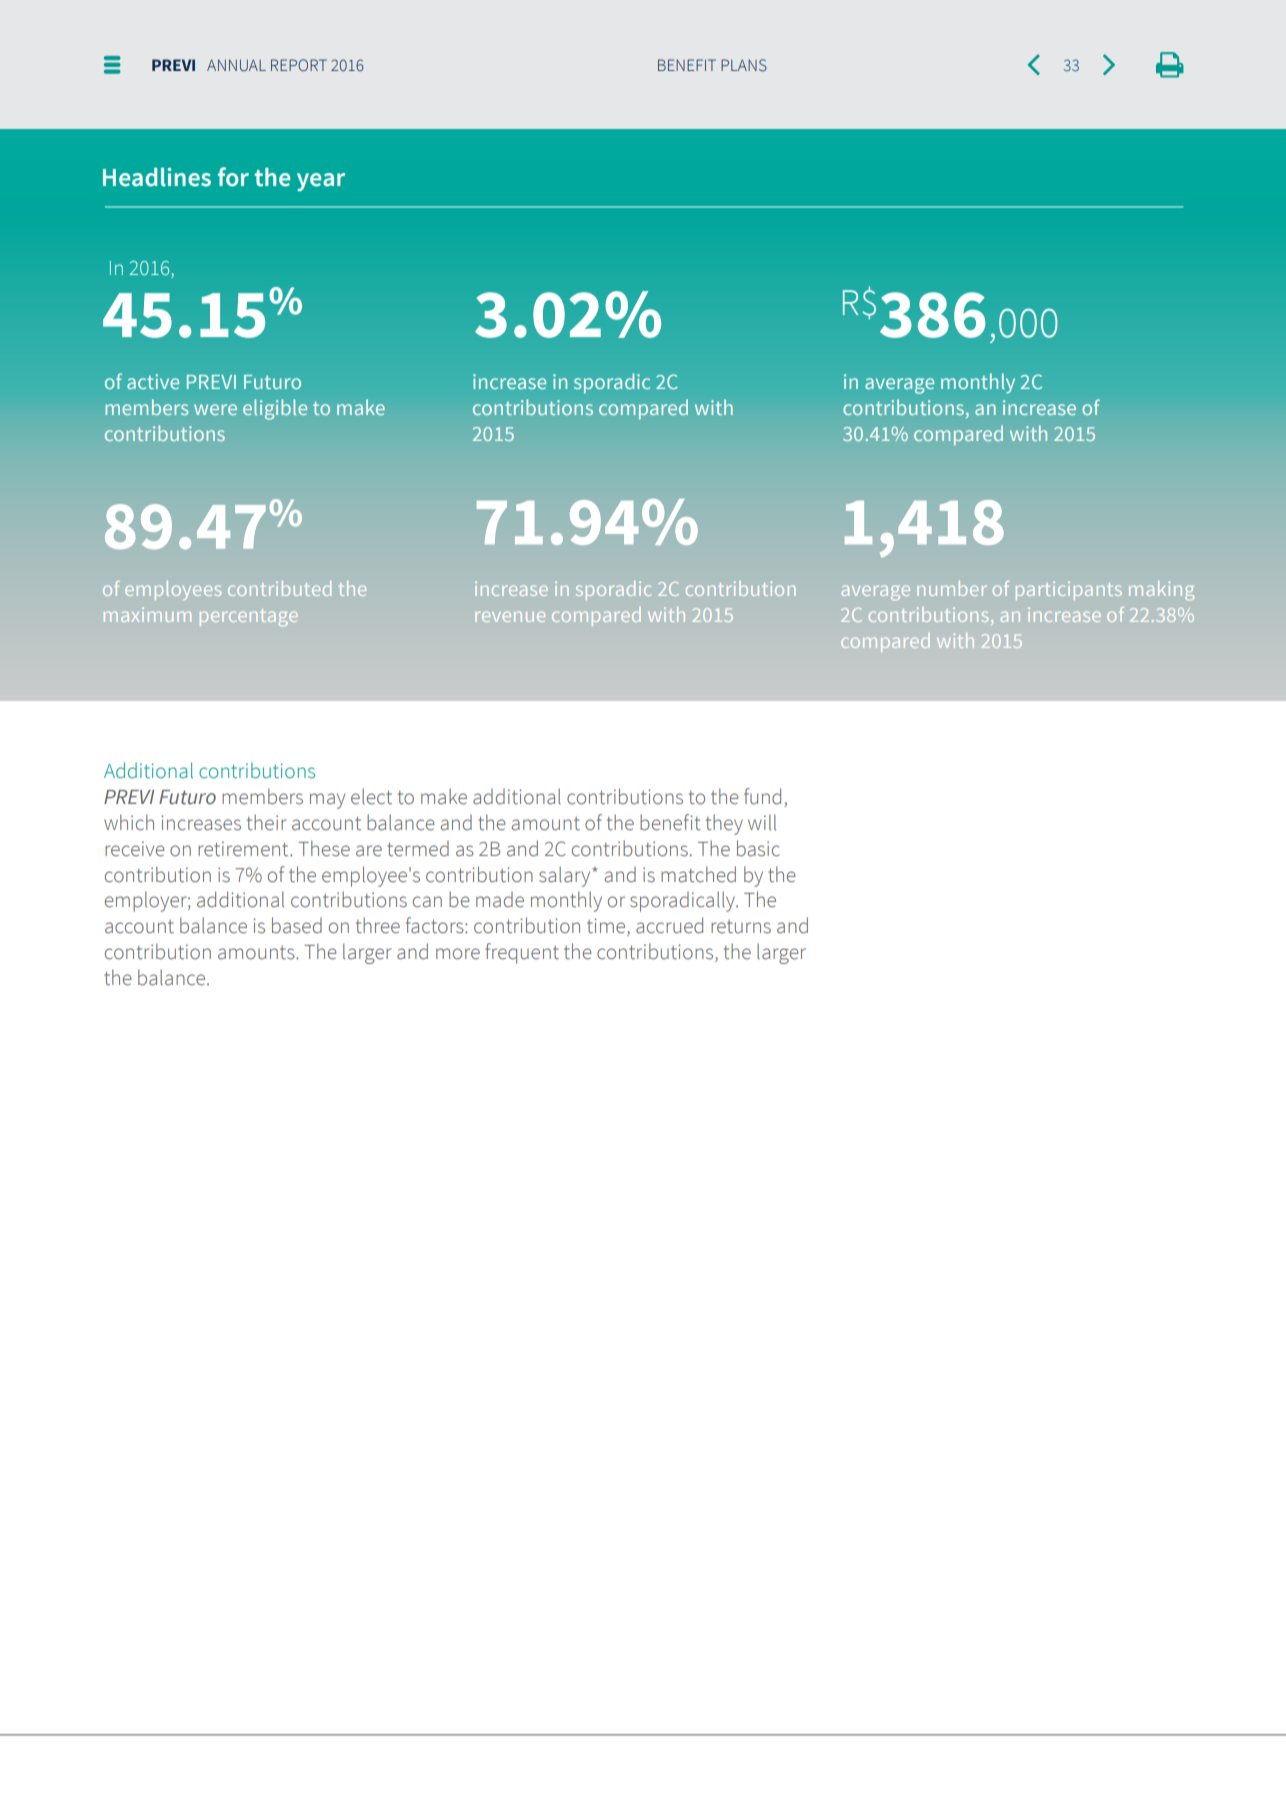 The height and width of the screenshot is (1819, 1286). Describe the element at coordinates (1161, 591) in the screenshot. I see `making` at that location.
